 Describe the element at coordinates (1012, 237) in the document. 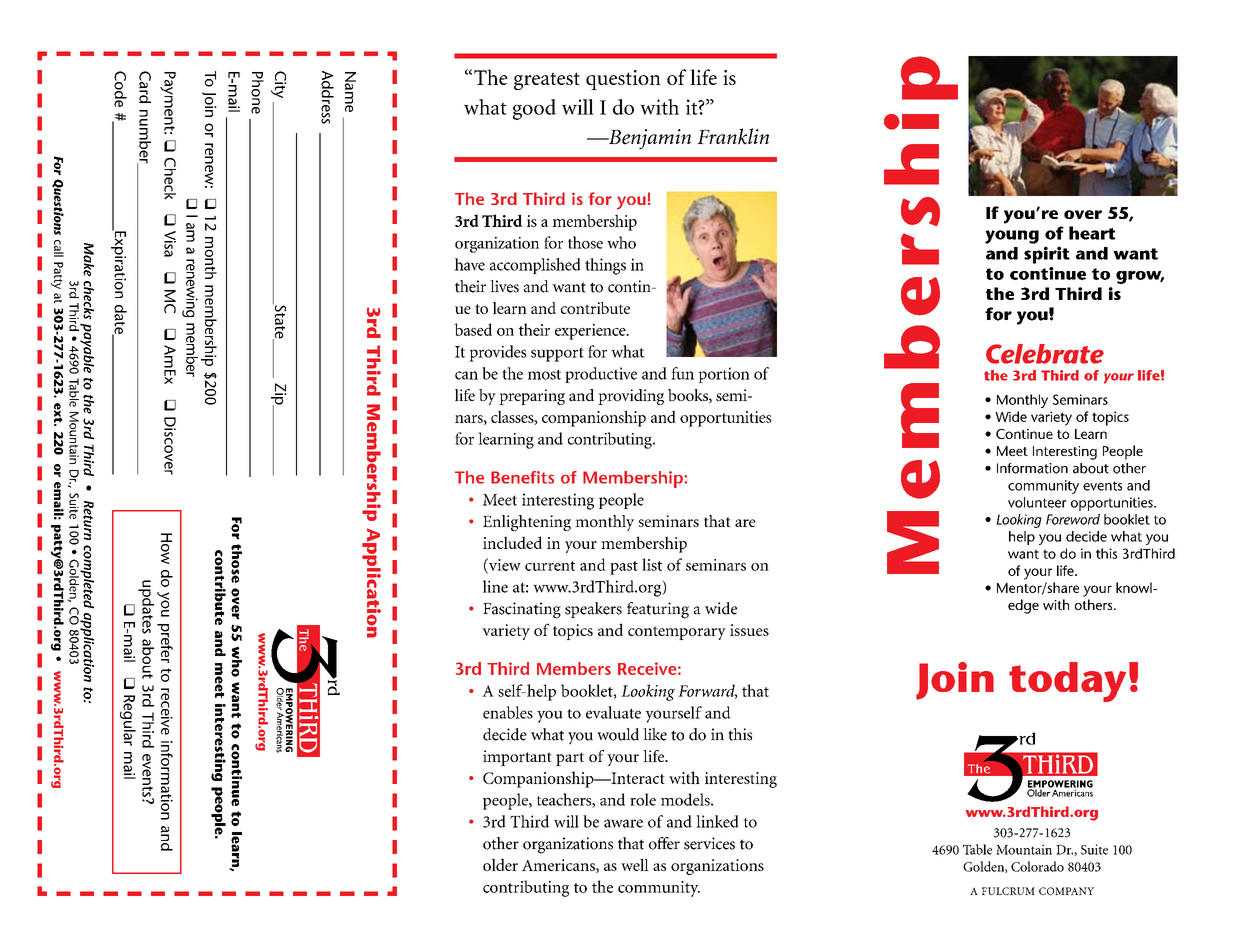

I see `young` at that location.
